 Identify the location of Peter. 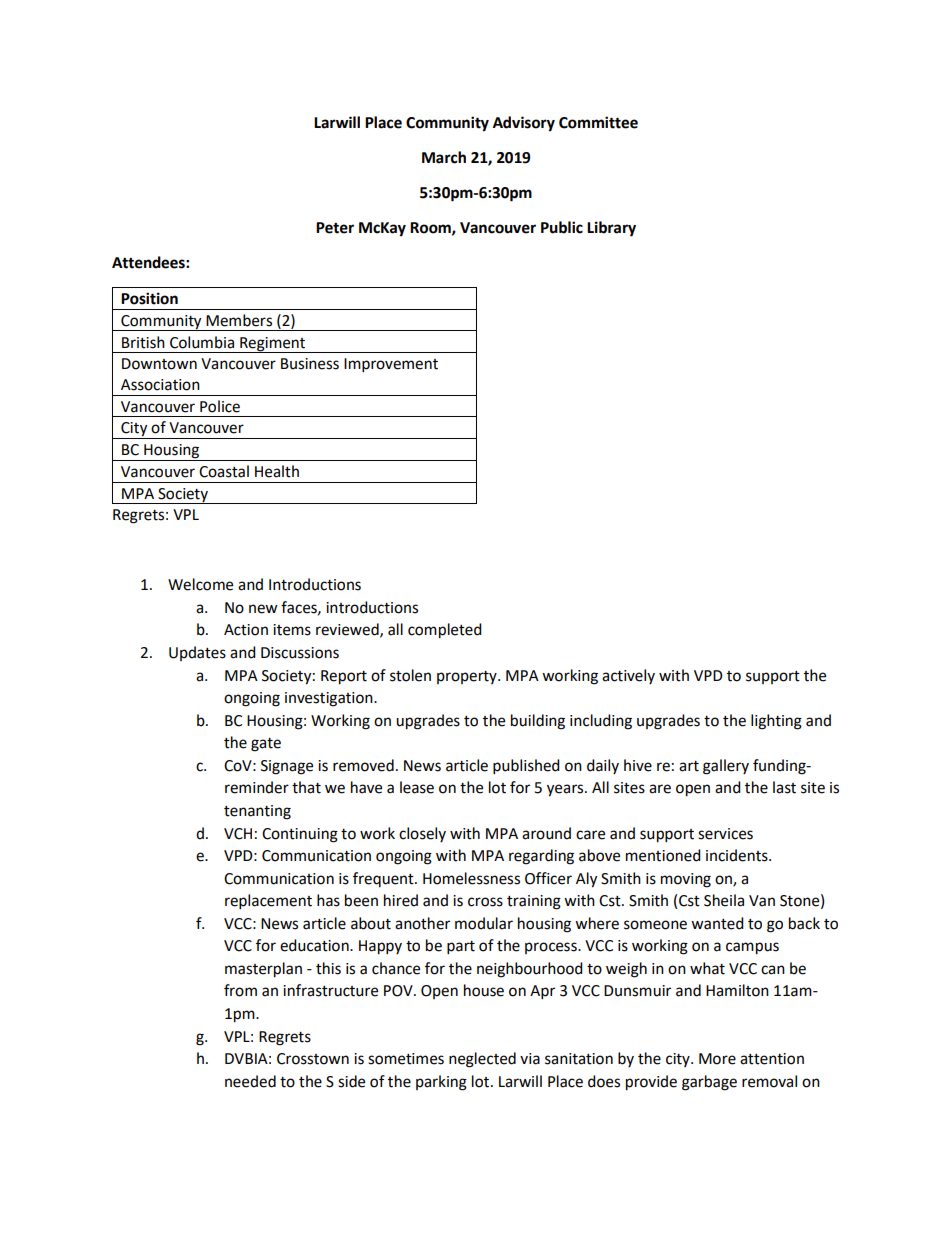
(335, 228).
